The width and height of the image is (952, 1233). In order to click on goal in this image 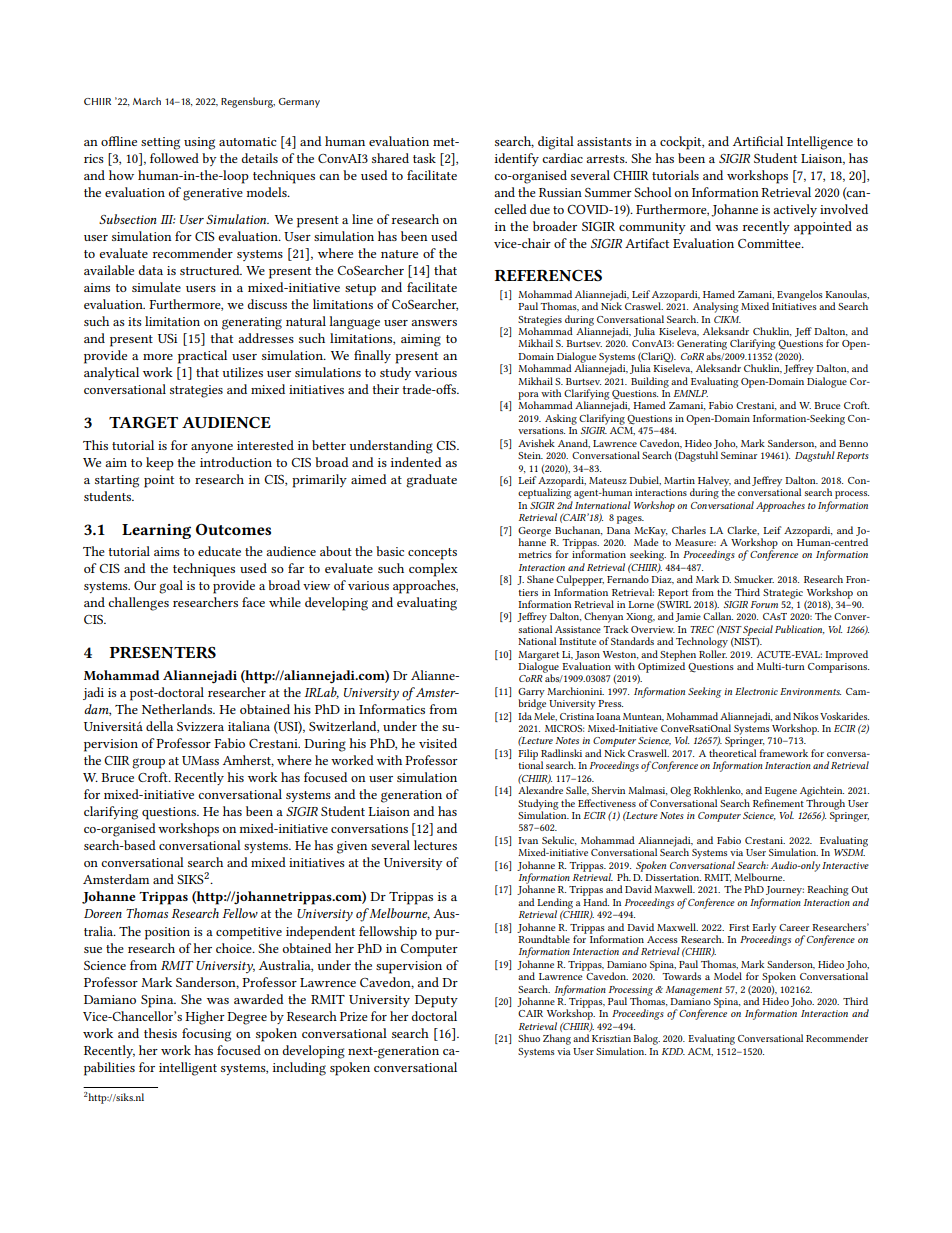, I will do `click(171, 587)`.
